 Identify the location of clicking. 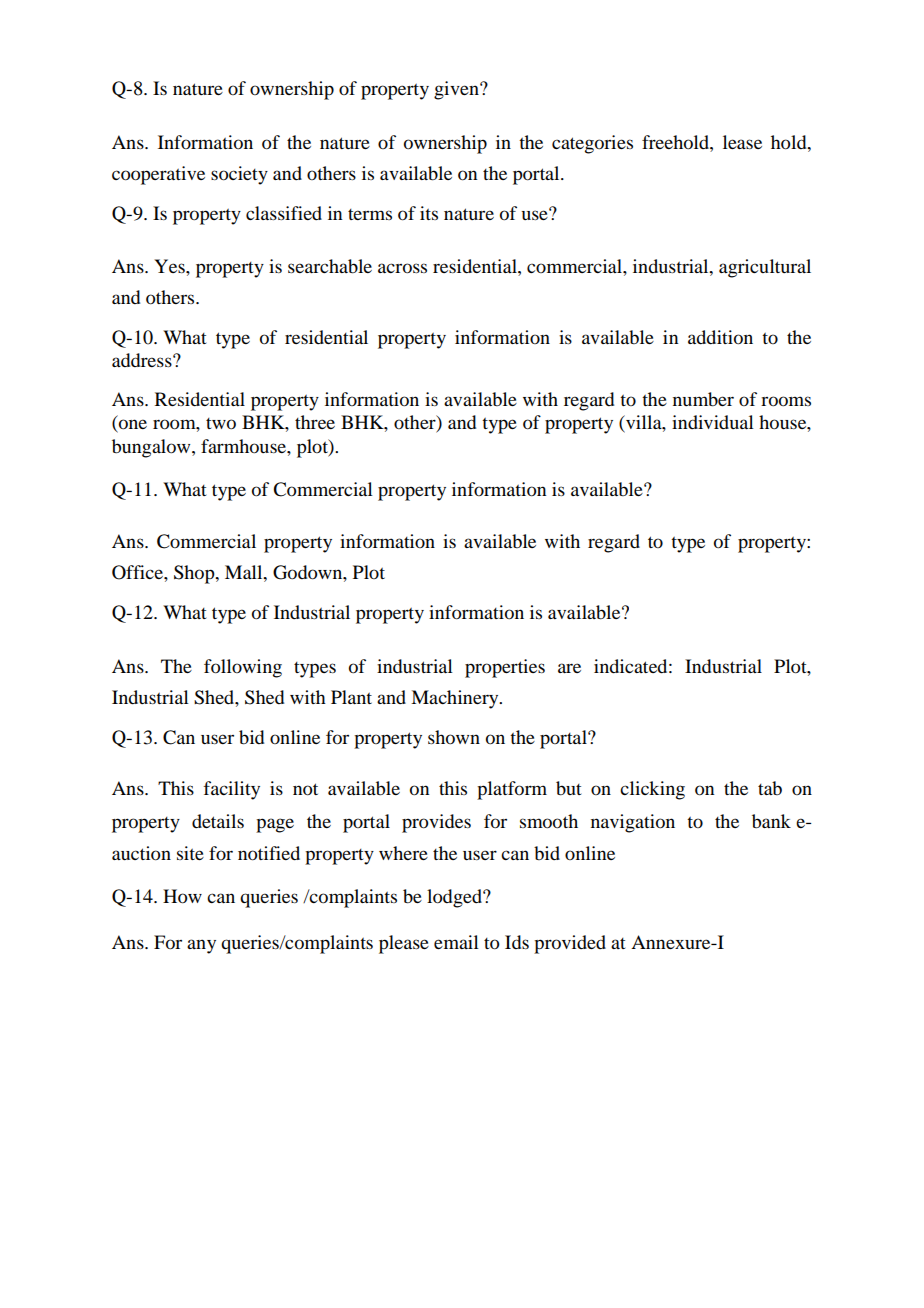
(652, 790).
